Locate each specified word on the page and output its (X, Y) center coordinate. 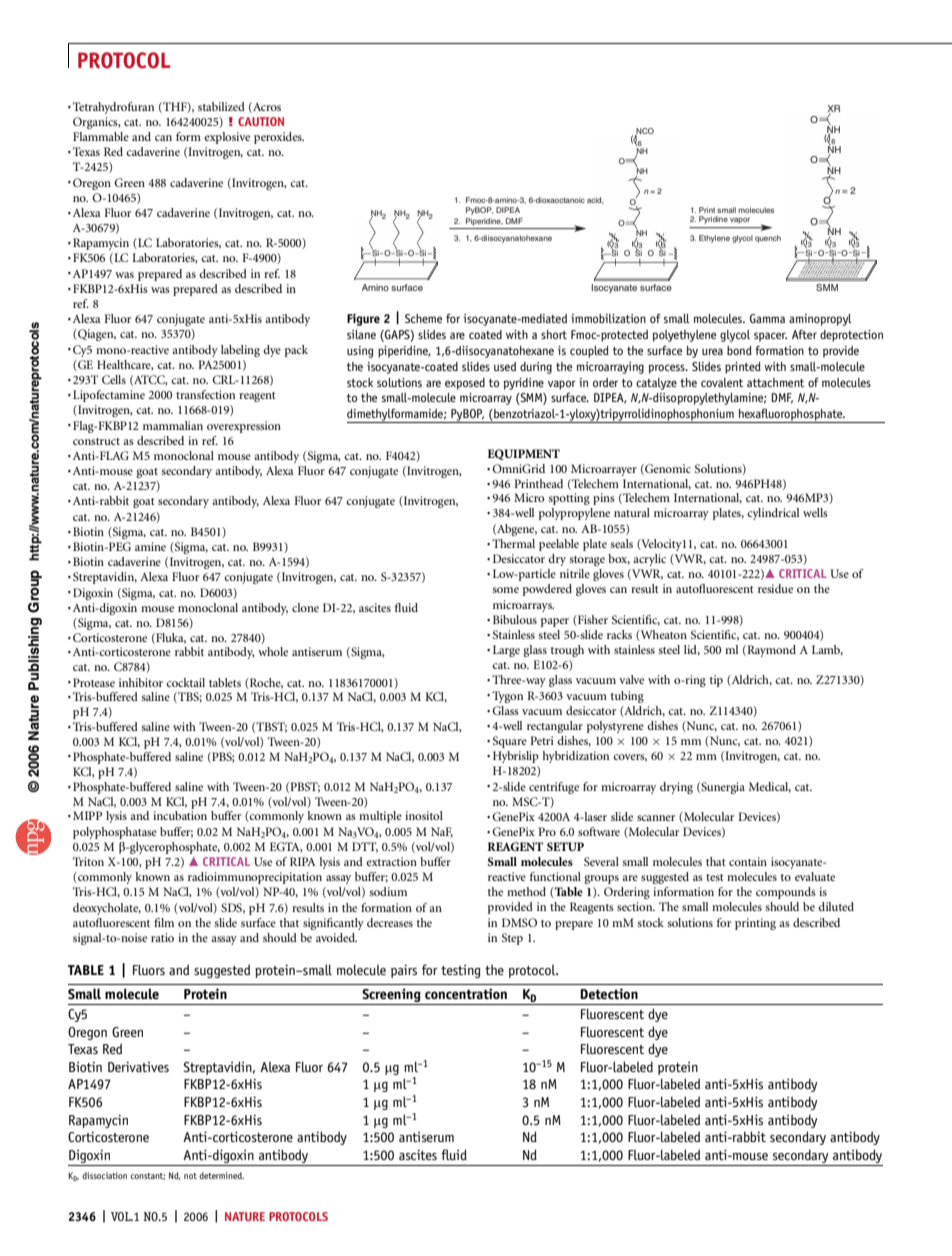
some (506, 590)
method (526, 891)
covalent (722, 382)
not (190, 1176)
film (164, 922)
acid (595, 200)
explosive (227, 138)
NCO (644, 132)
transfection (205, 394)
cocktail (185, 682)
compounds (786, 893)
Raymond (770, 651)
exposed (465, 384)
